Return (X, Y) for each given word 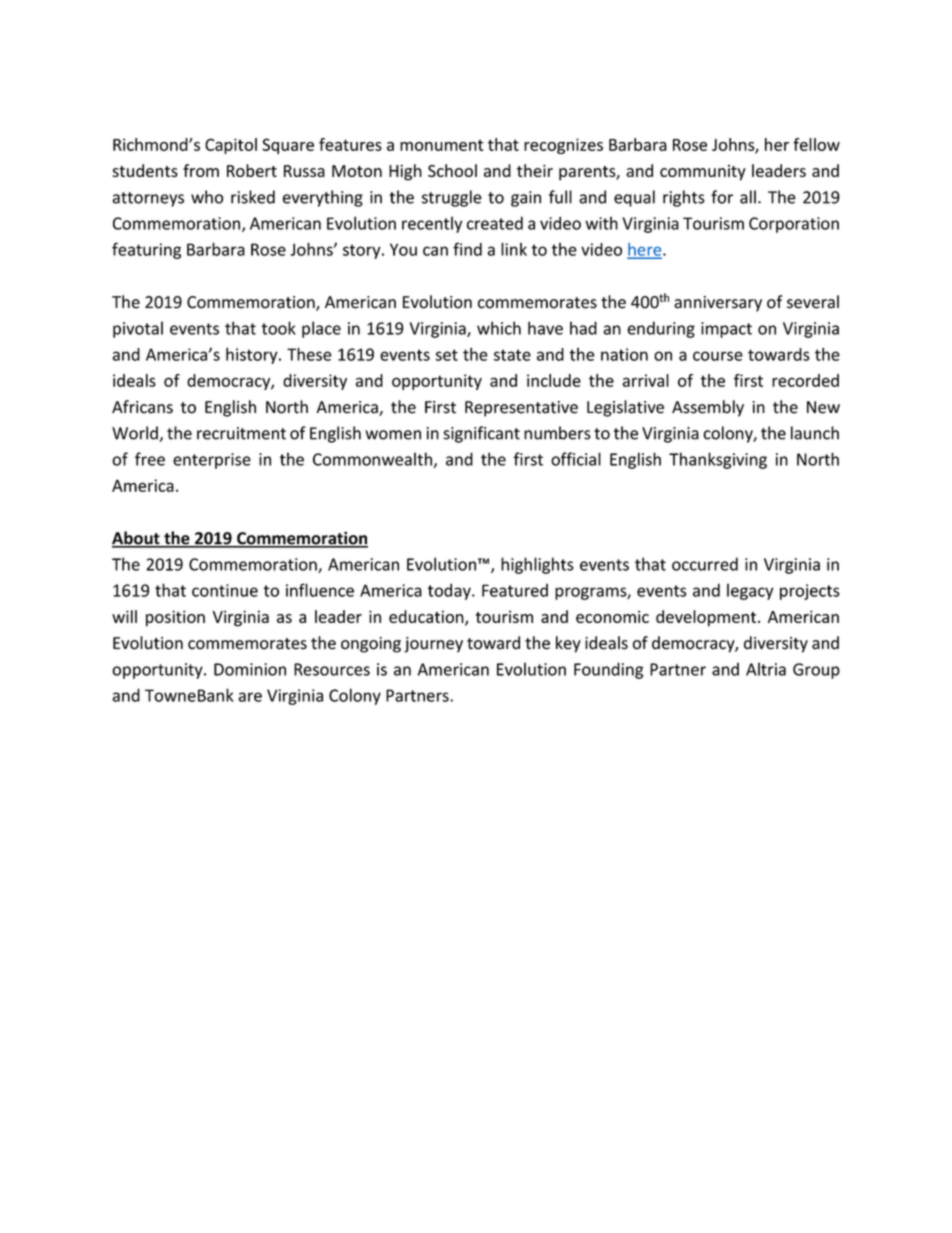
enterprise (212, 461)
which (499, 328)
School (452, 170)
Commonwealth (373, 460)
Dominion (250, 669)
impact (726, 330)
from (201, 170)
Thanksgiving (718, 460)
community (703, 173)
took (278, 328)
